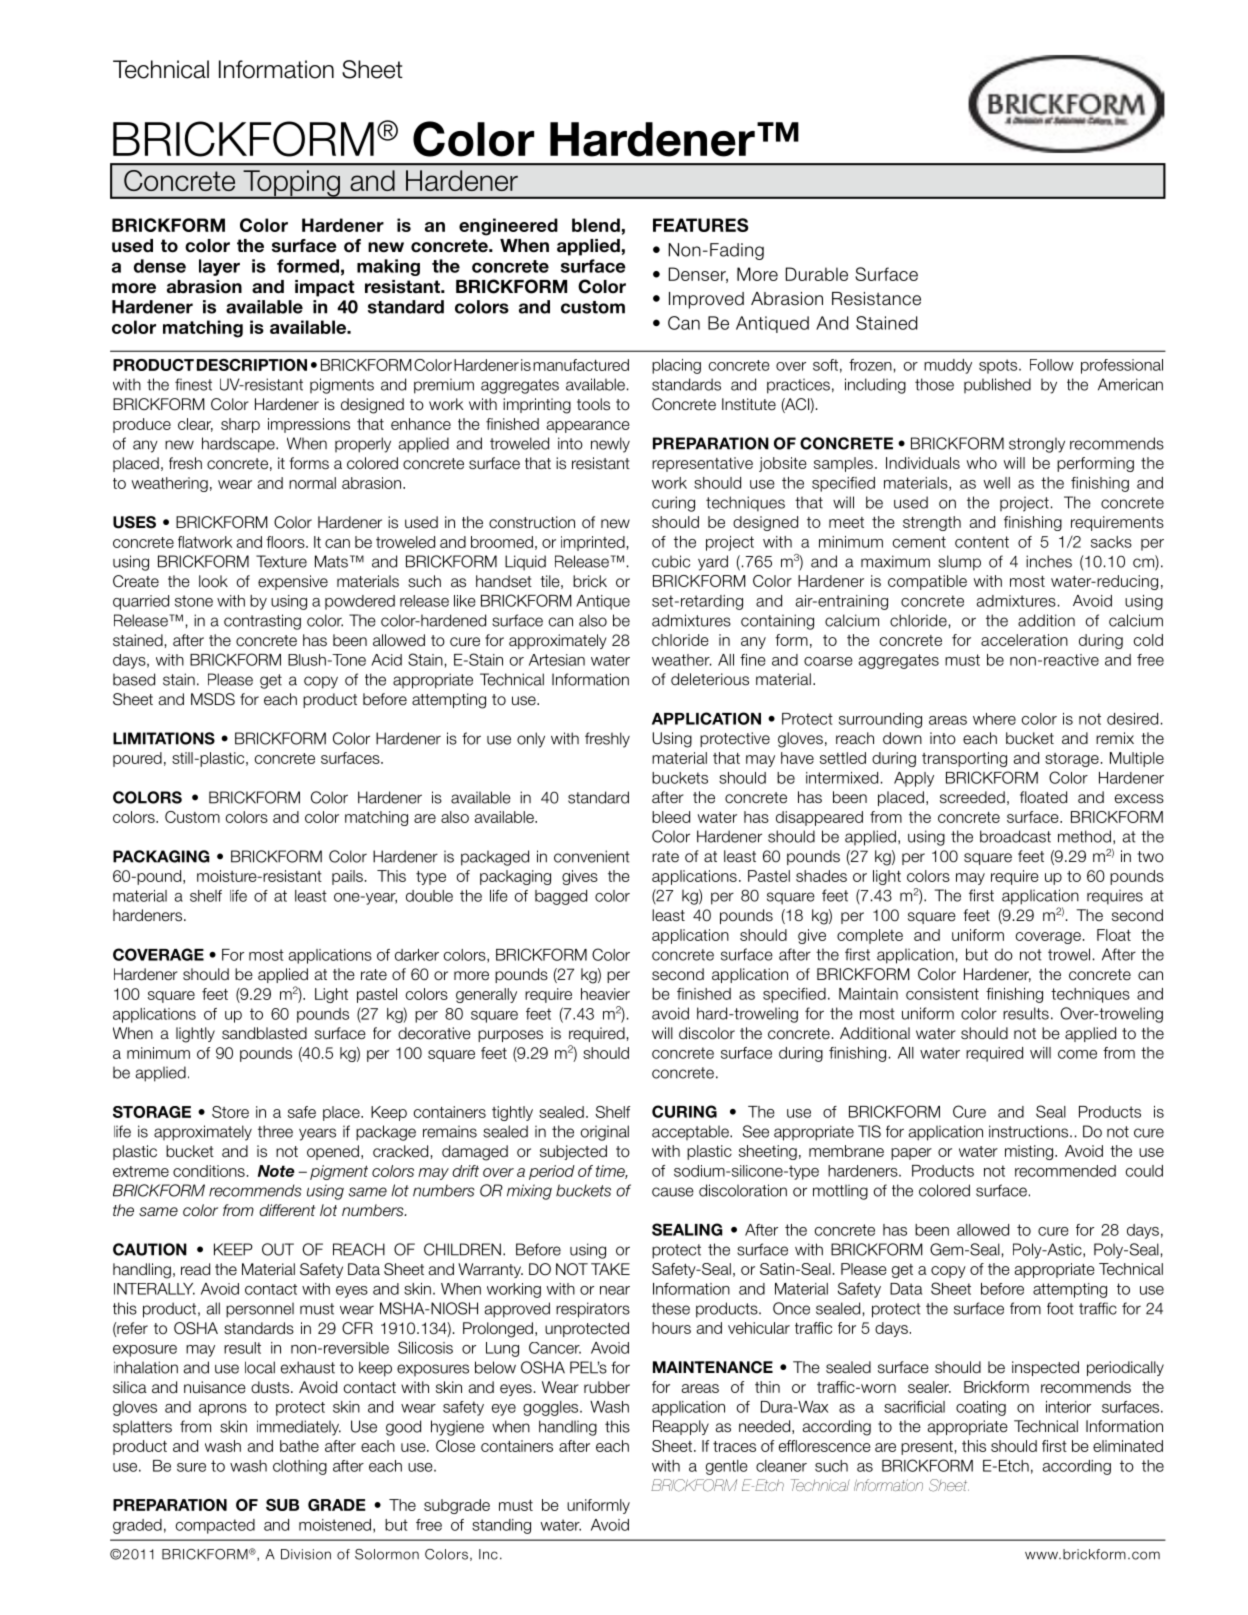 The image size is (1248, 1615). What do you see at coordinates (347, 877) in the page?
I see `pails` at bounding box center [347, 877].
